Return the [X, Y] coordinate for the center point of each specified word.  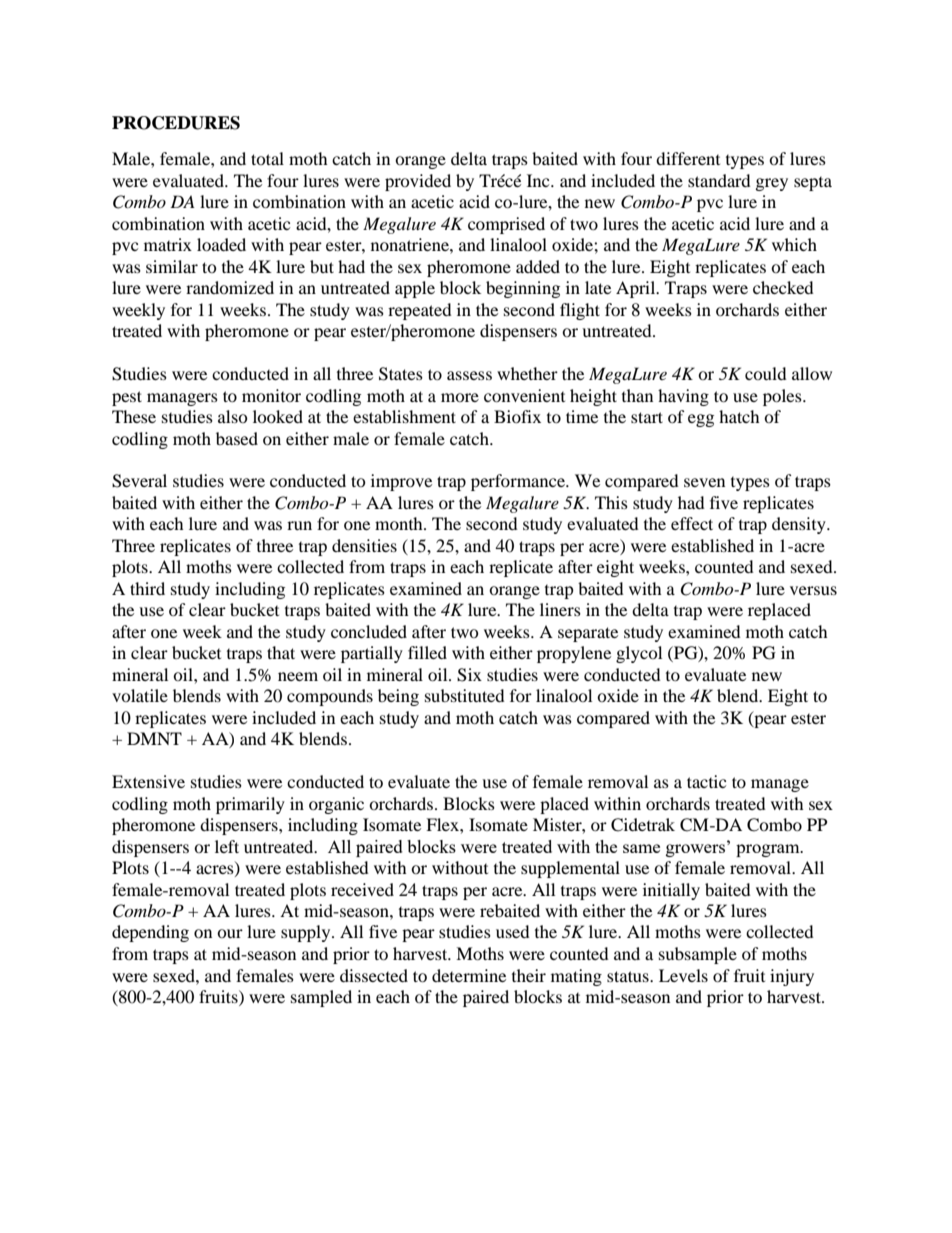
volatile [140, 695]
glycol [639, 654]
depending [150, 933]
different [688, 158]
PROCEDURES [176, 123]
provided [418, 182]
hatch [739, 416]
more [460, 397]
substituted [465, 695]
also [233, 416]
